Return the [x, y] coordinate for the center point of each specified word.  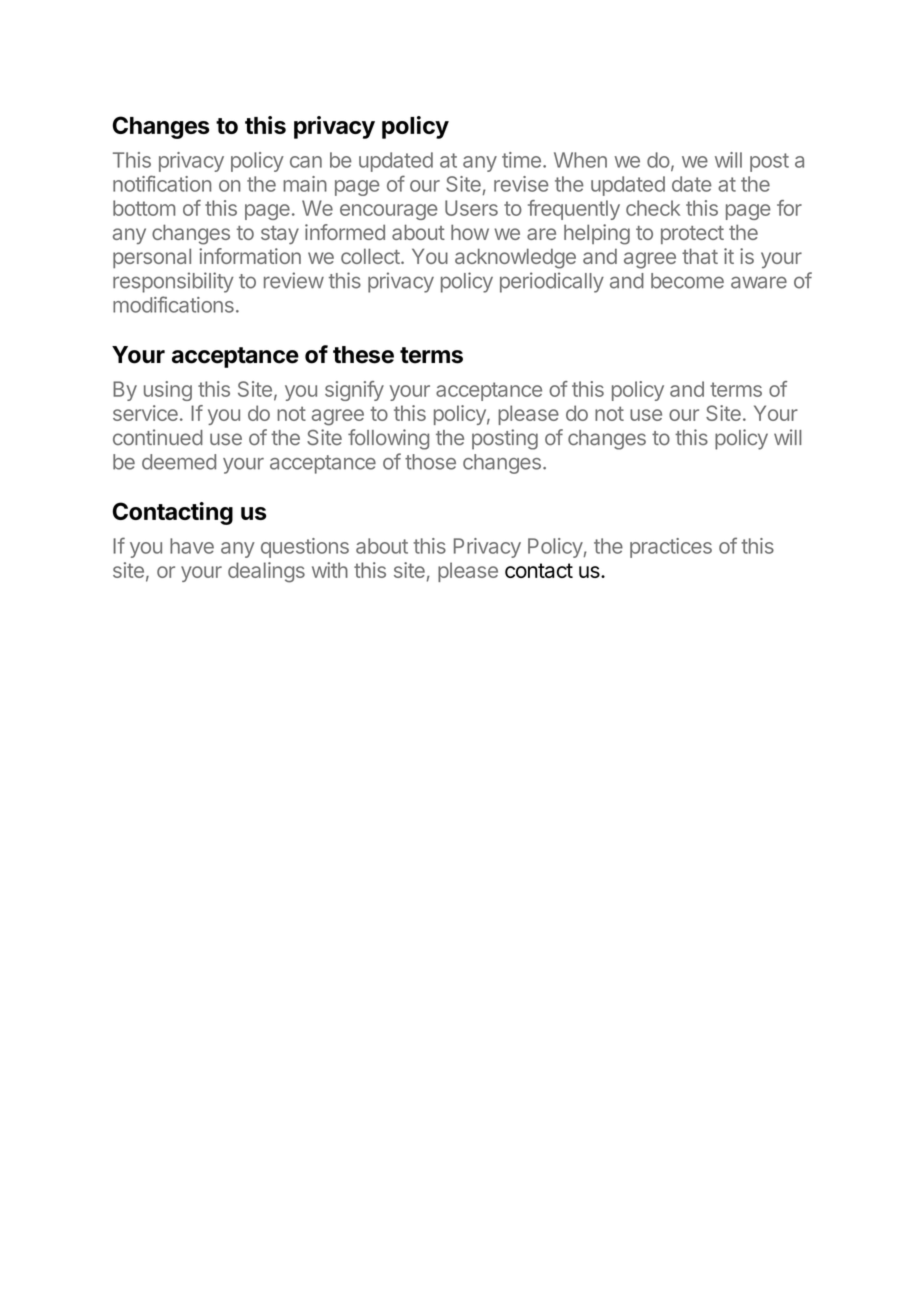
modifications [173, 304]
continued [158, 437]
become [687, 281]
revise [521, 184]
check [653, 208]
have [192, 546]
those [430, 462]
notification [162, 183]
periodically [552, 282]
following [388, 439]
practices [671, 548]
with [330, 570]
